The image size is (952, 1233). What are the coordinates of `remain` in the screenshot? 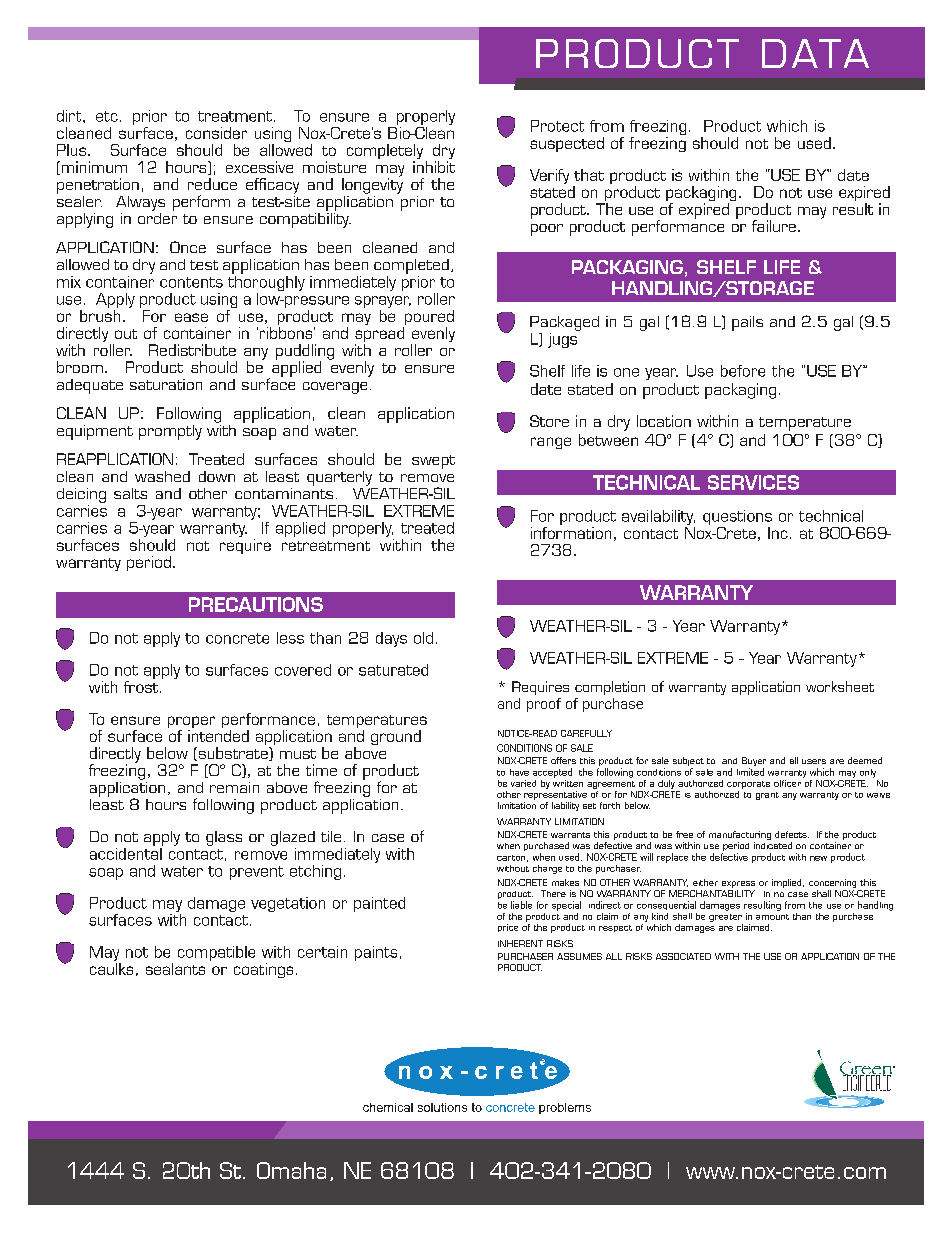 It's located at (234, 787).
